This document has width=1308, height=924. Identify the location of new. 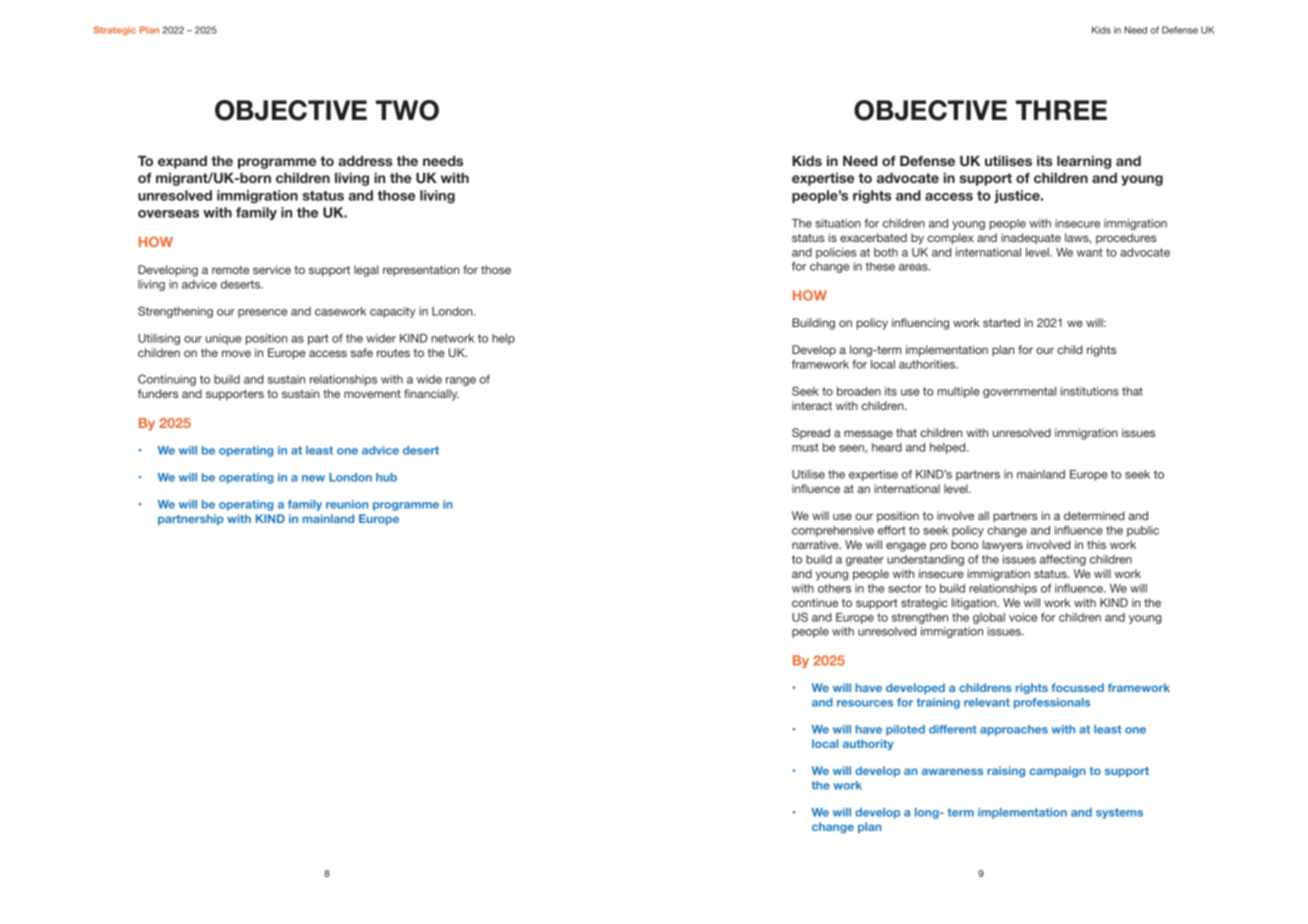
(313, 478).
